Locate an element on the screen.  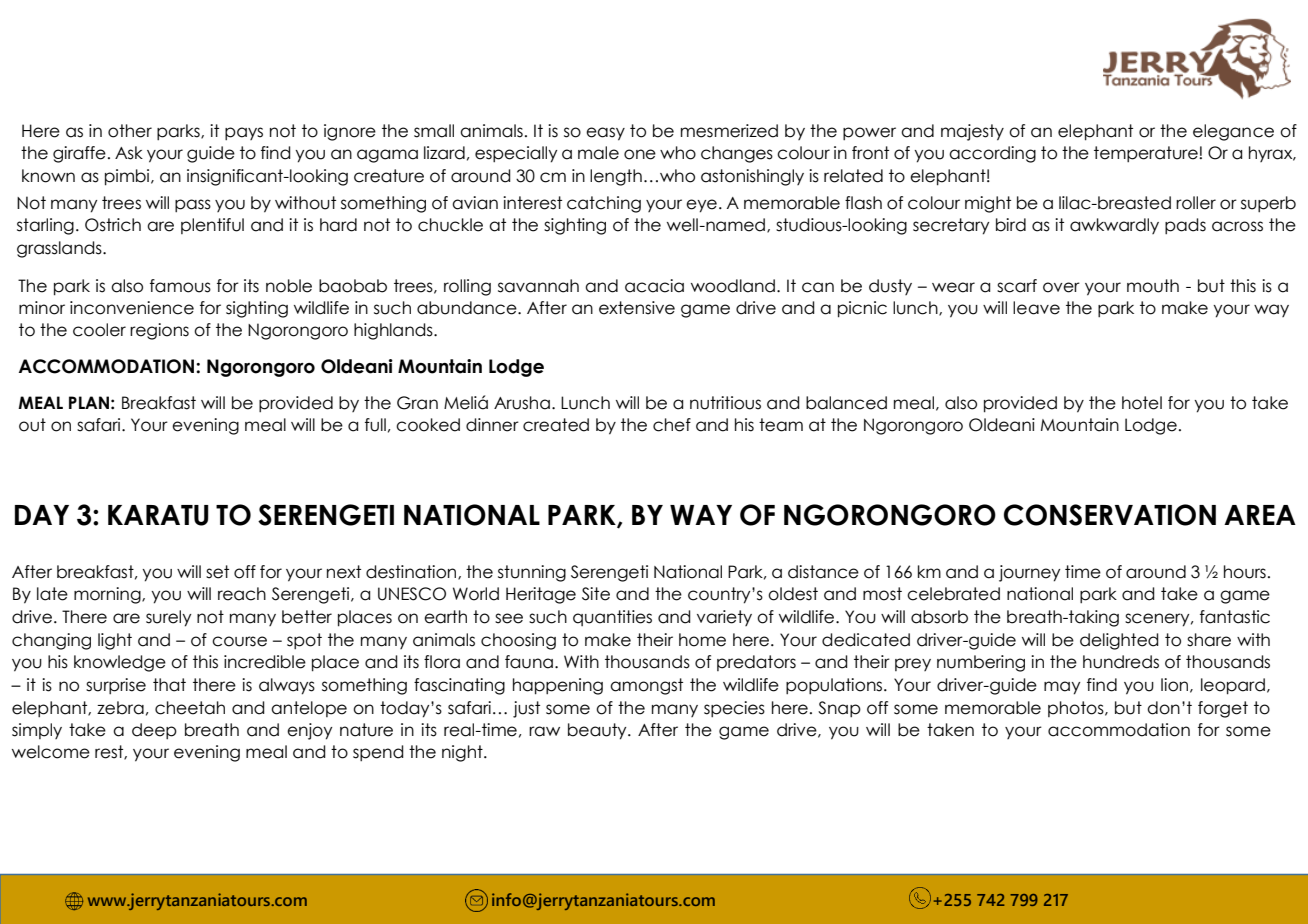
set is located at coordinates (217, 572).
